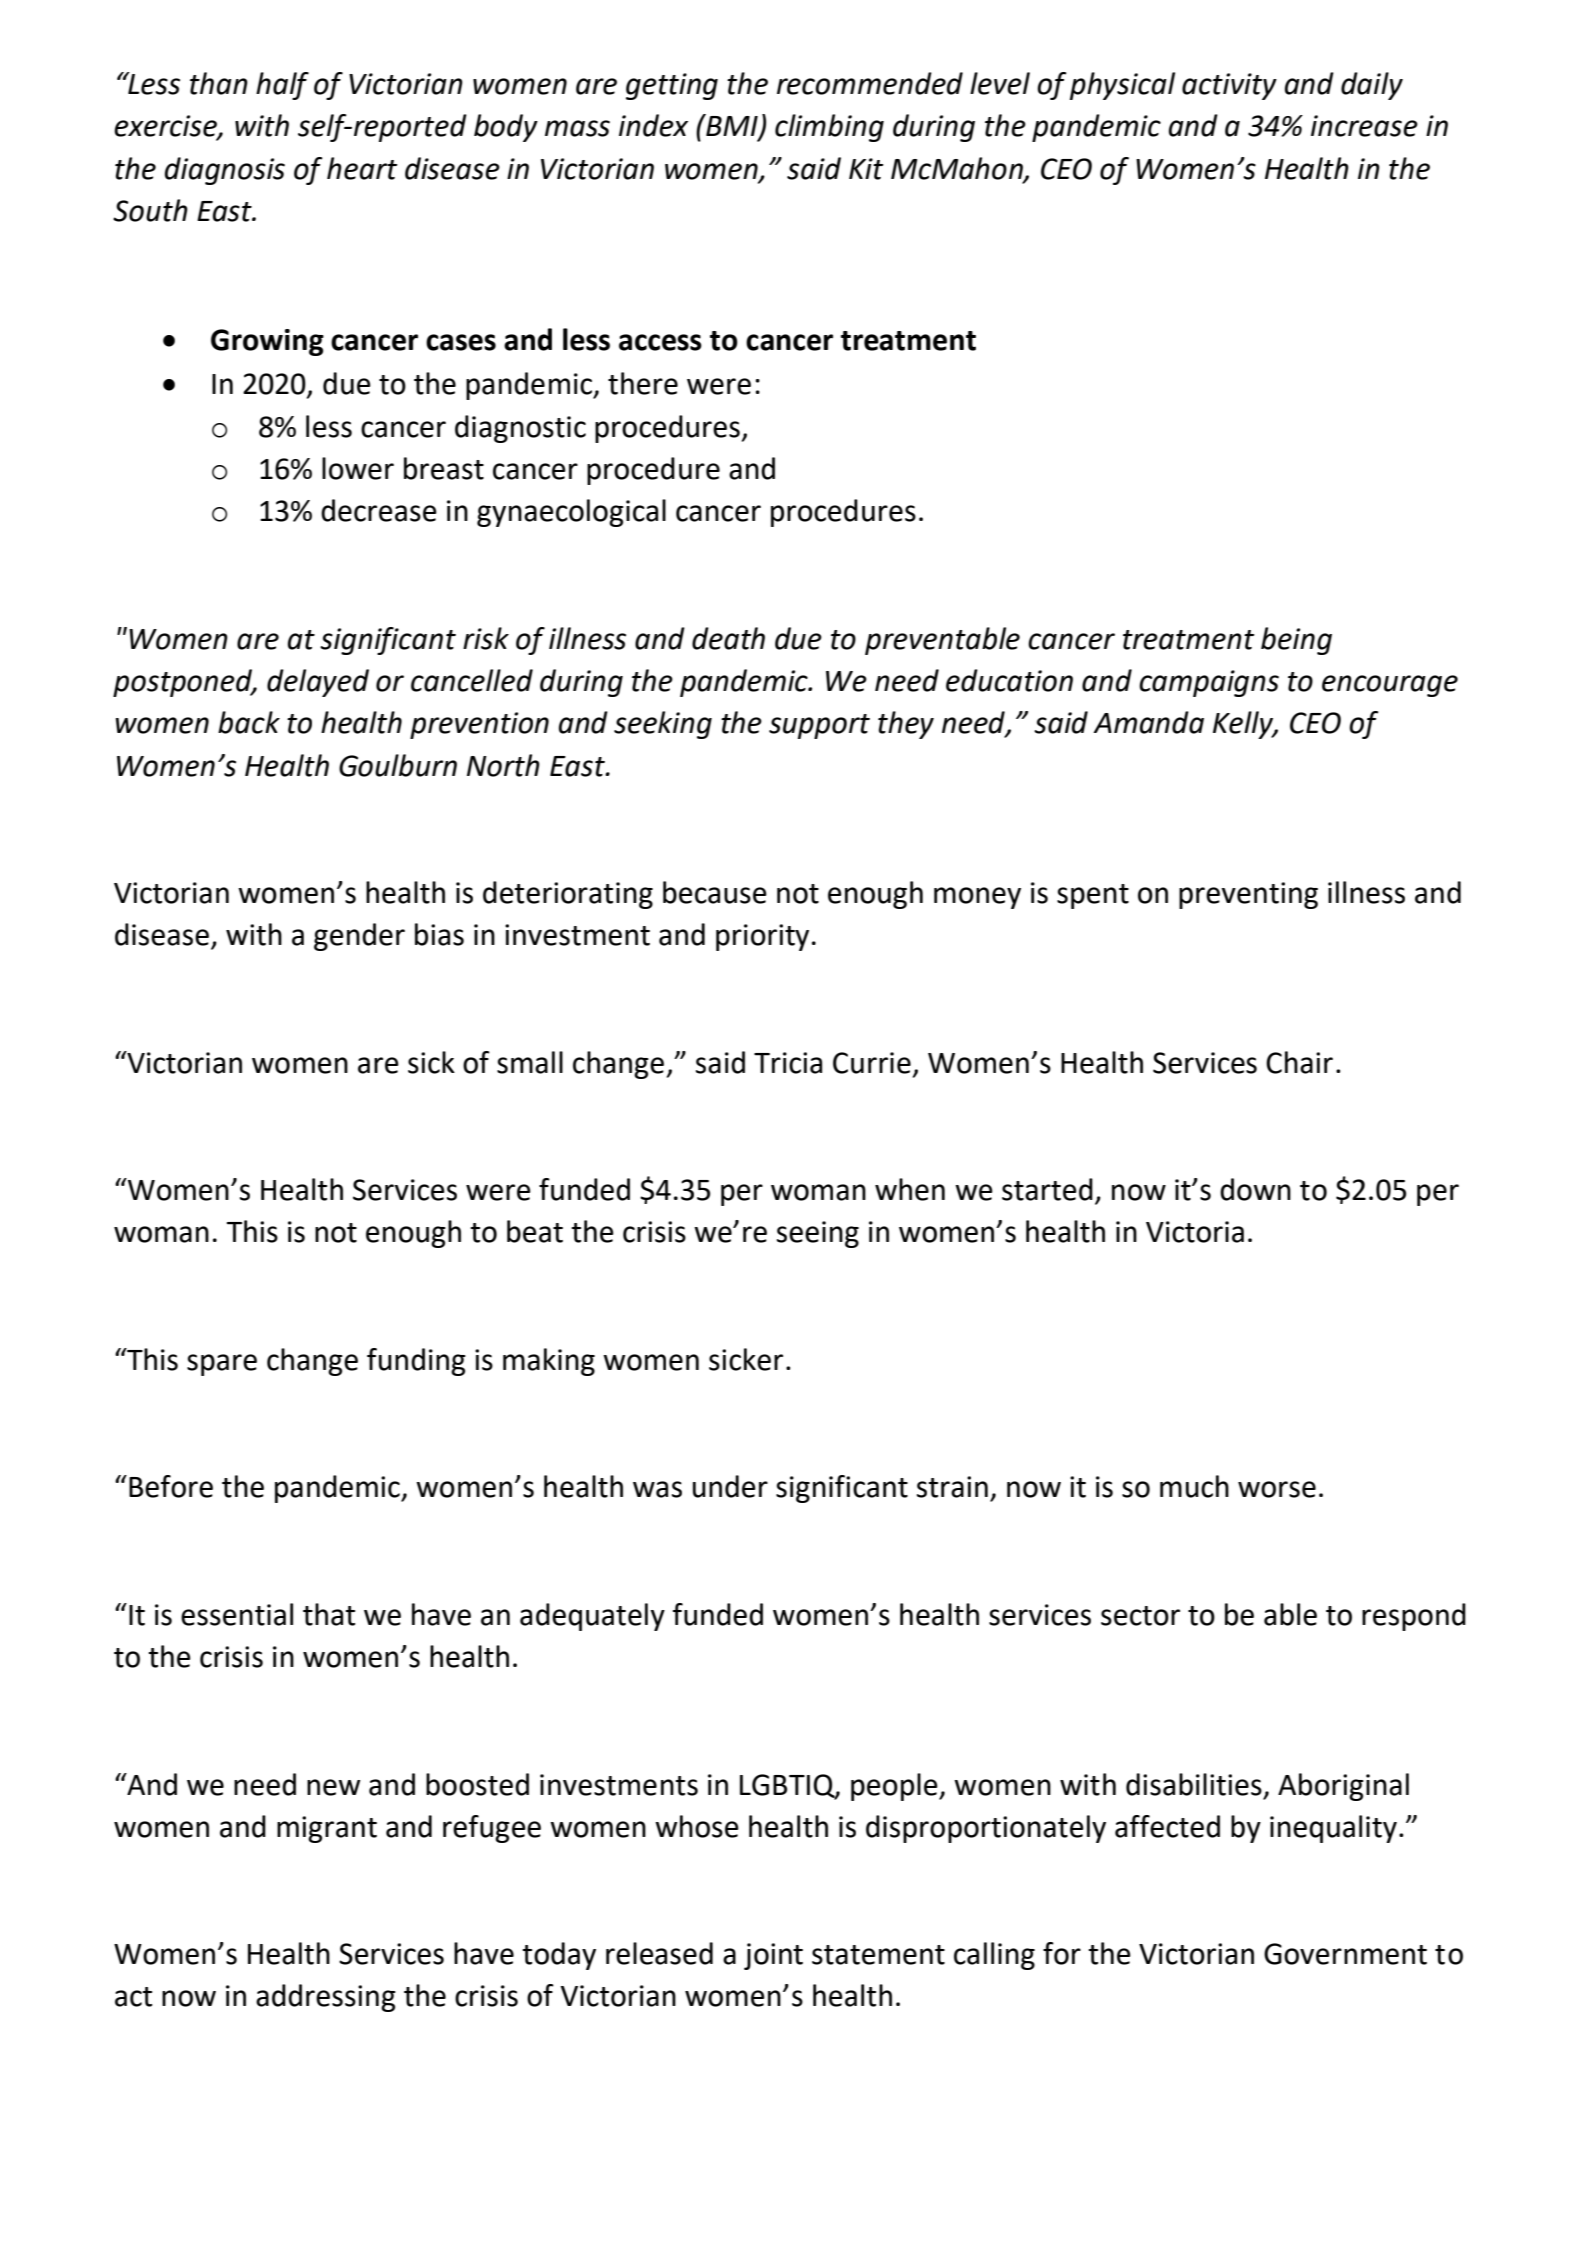 This image has height=2252, width=1592. I want to click on back, so click(249, 722).
